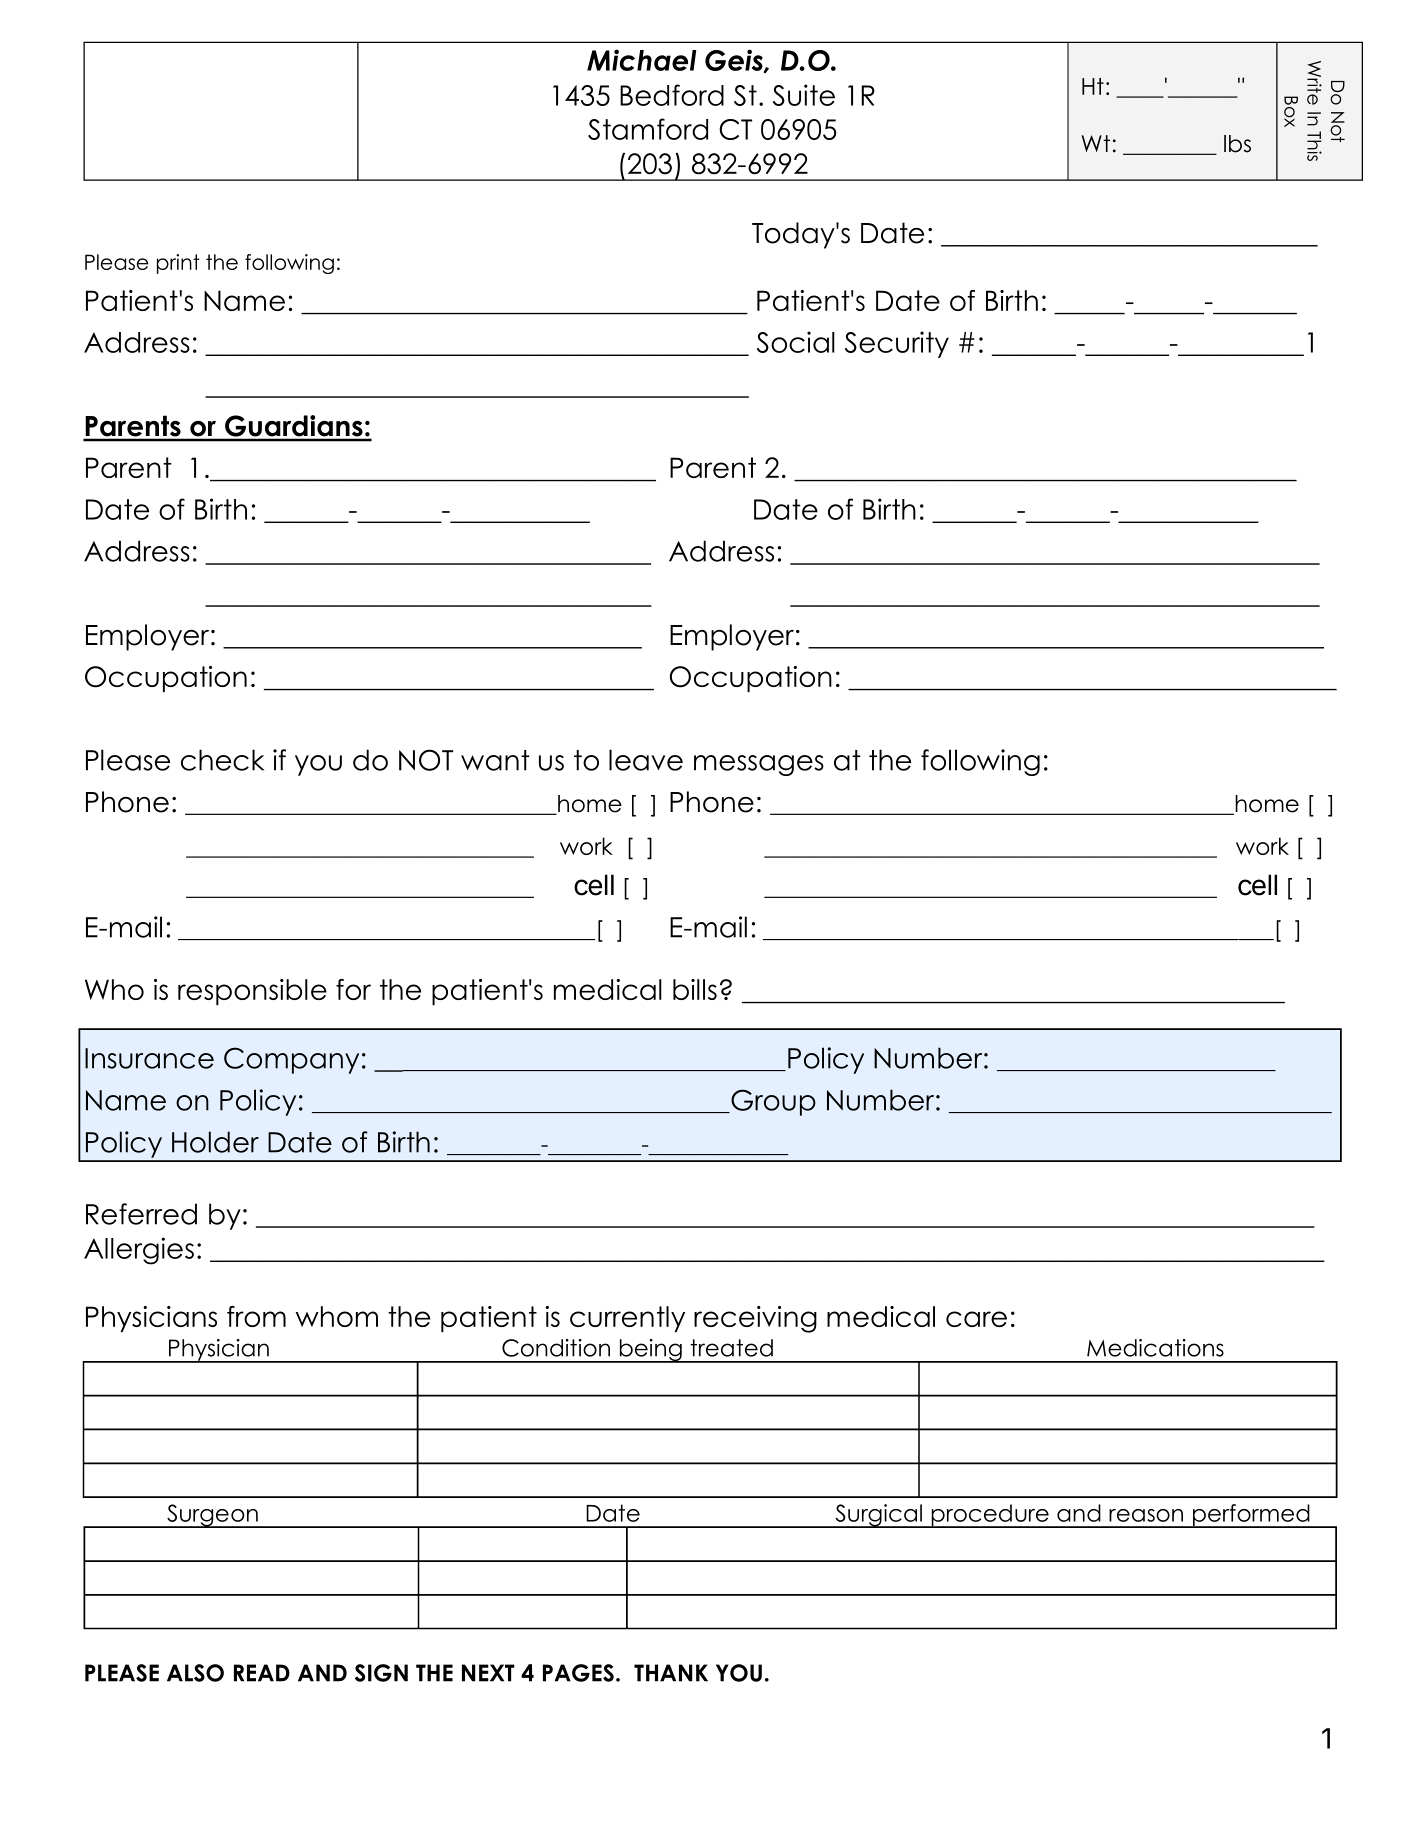  I want to click on THANK, so click(671, 1673).
